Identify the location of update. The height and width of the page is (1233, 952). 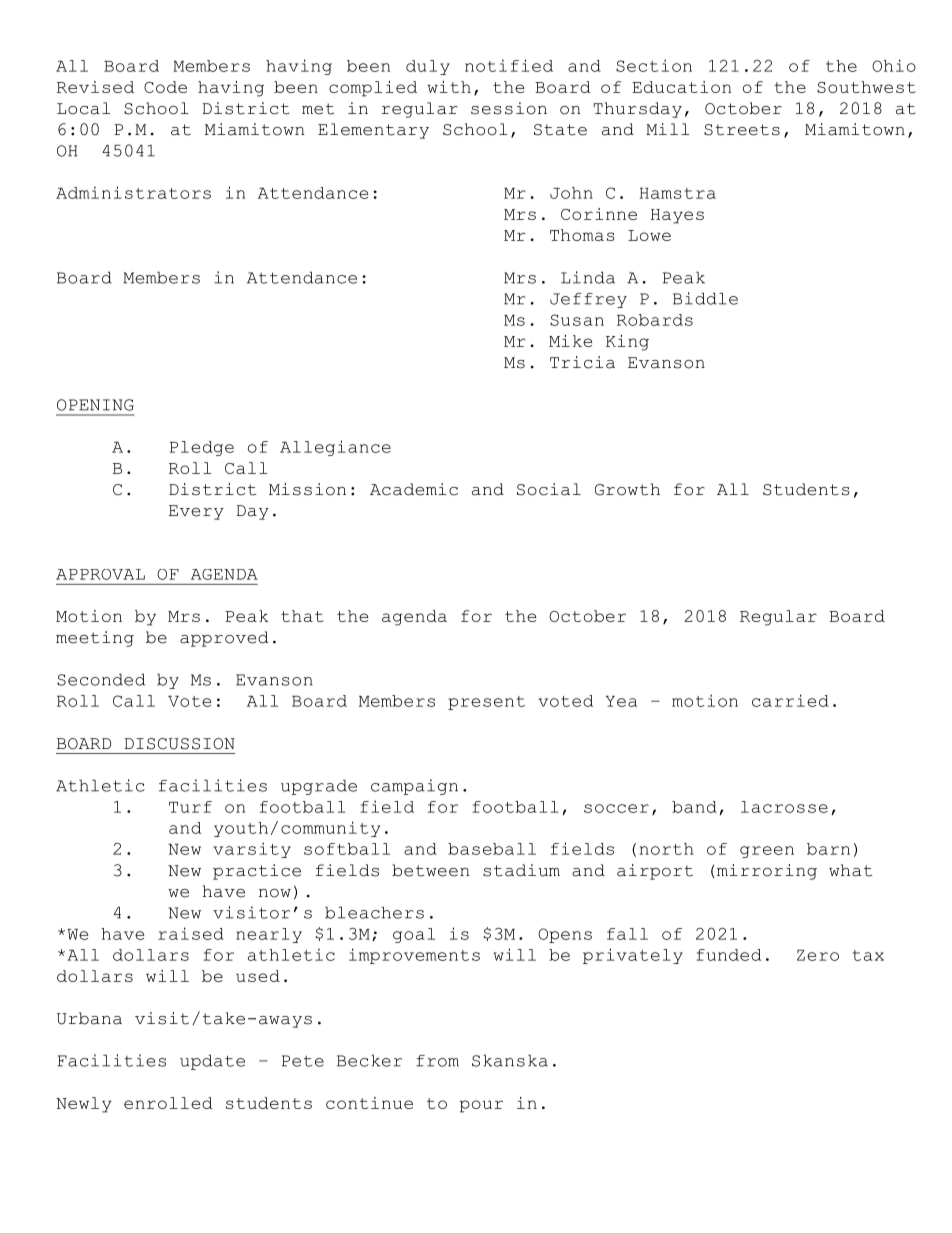
(212, 1062).
